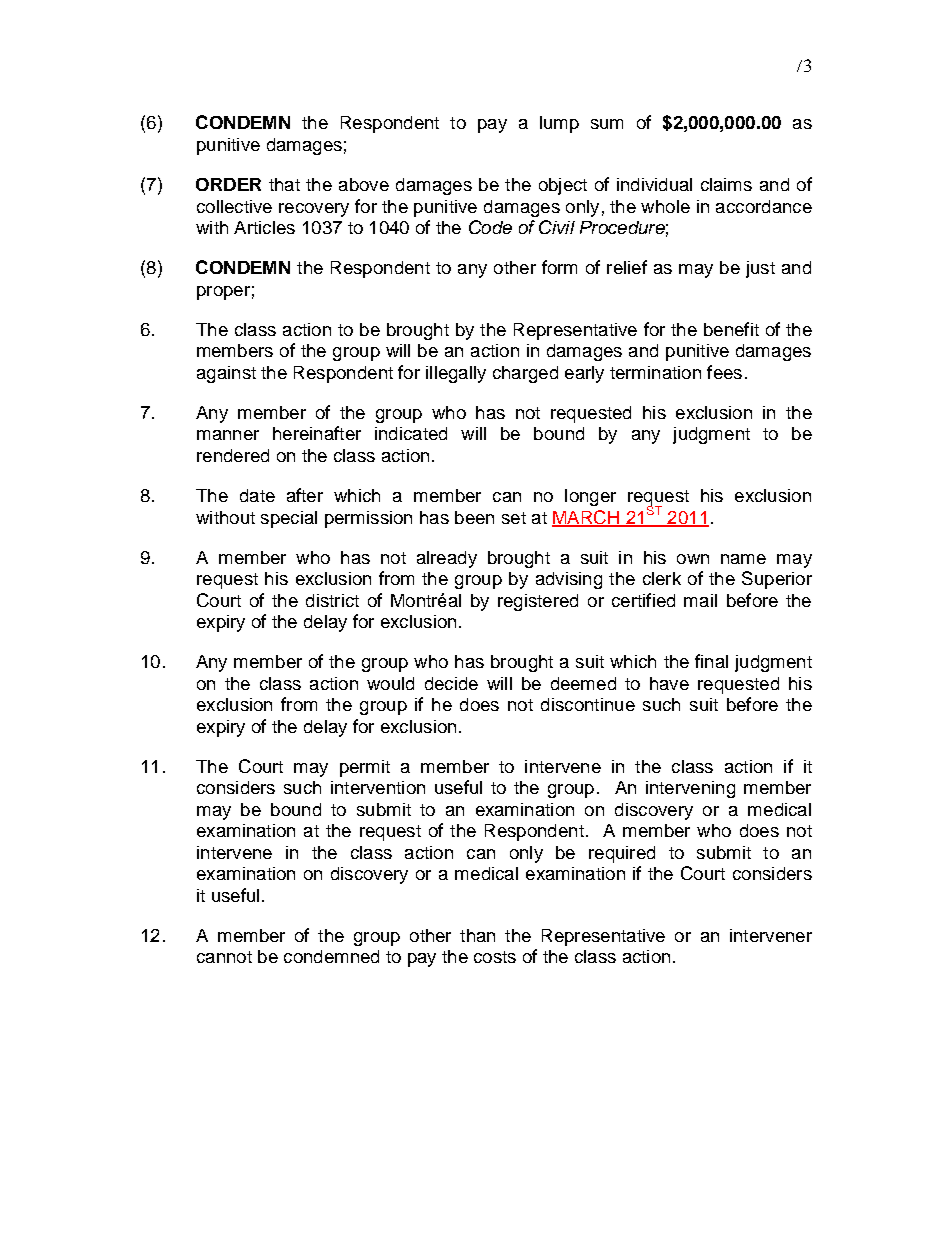 This document has height=1233, width=952. Describe the element at coordinates (559, 124) in the document. I see `lump` at that location.
